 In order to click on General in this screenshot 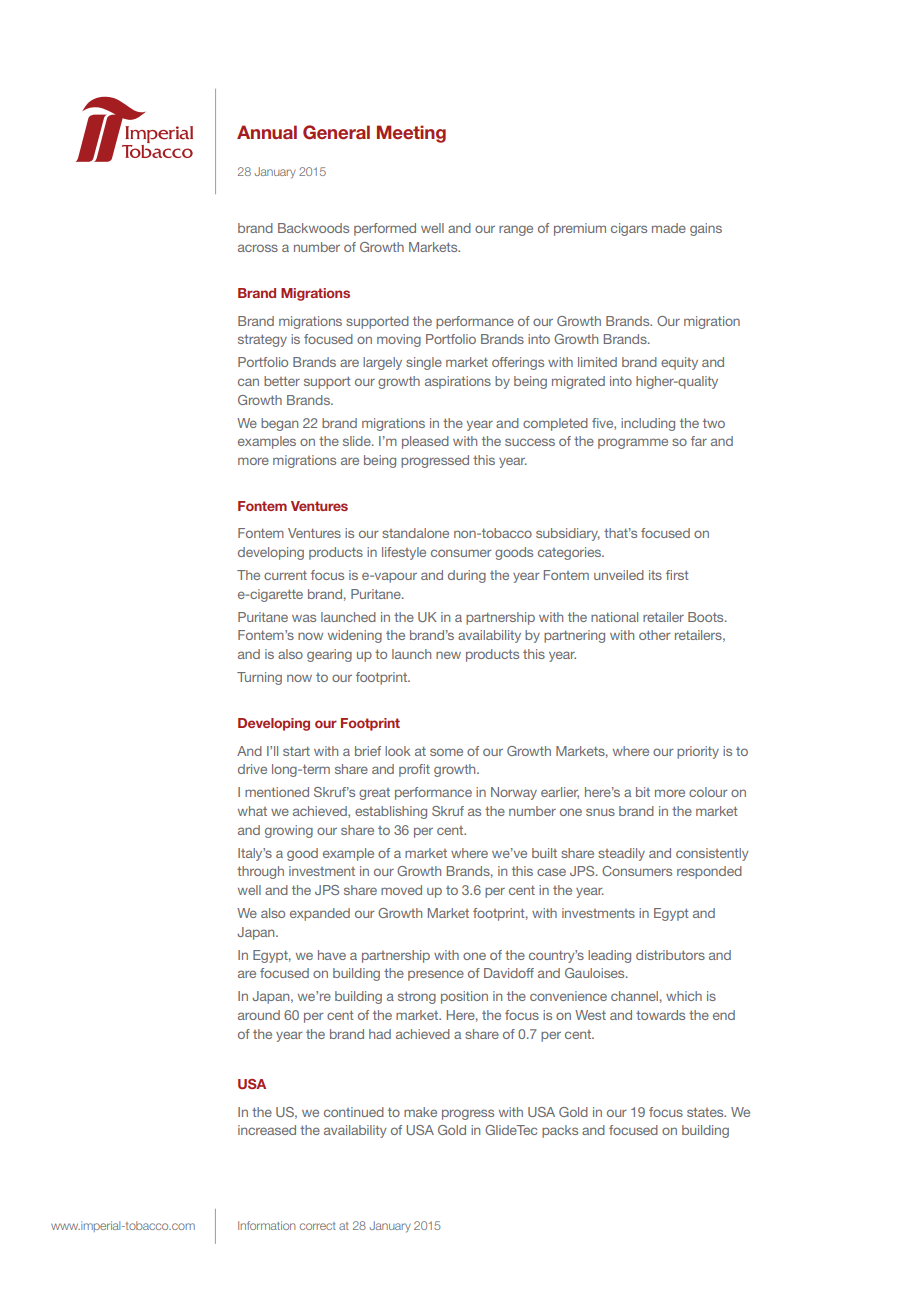, I will do `click(336, 132)`.
